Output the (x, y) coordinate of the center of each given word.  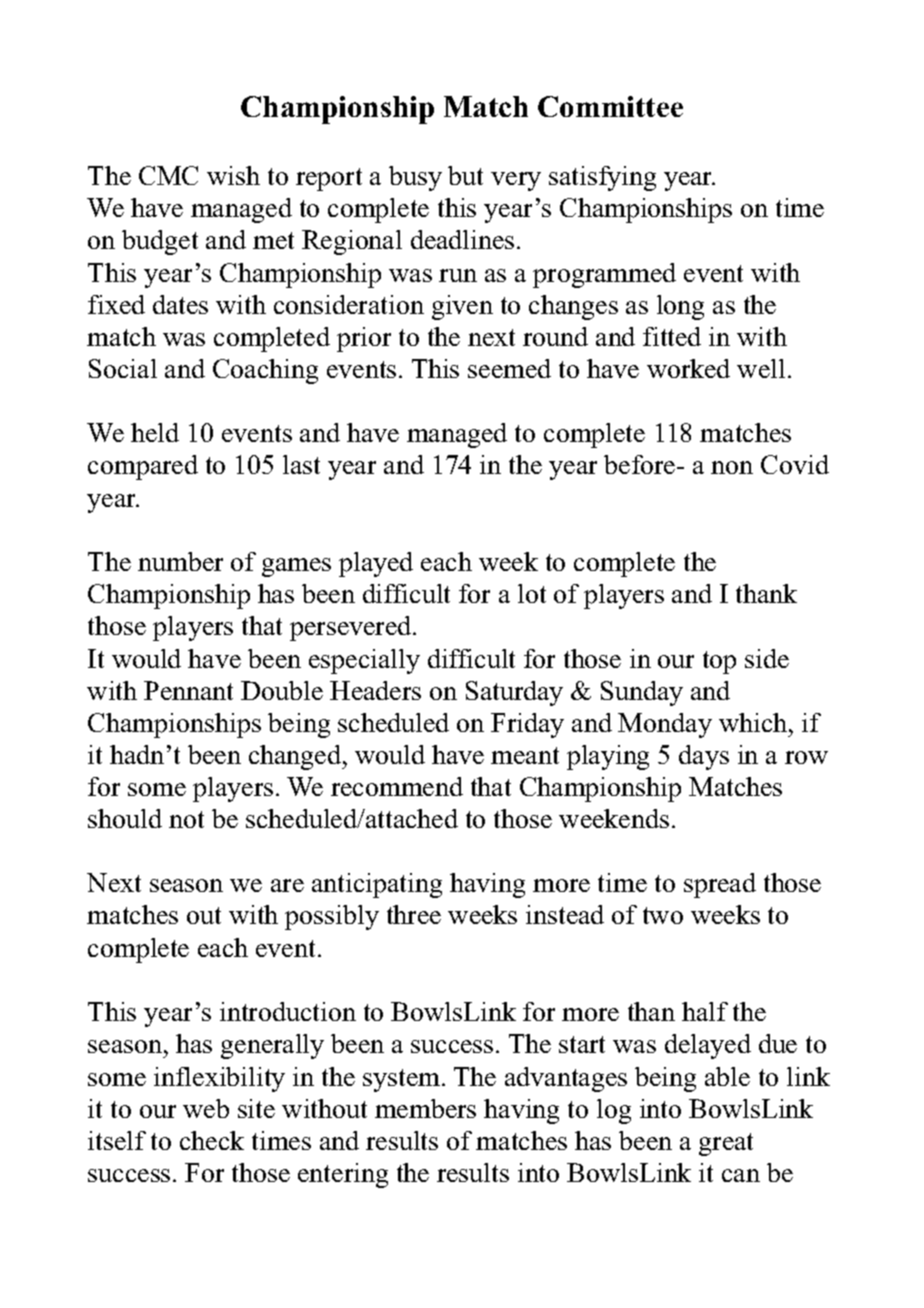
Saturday (514, 693)
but (465, 175)
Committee (610, 106)
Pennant (188, 690)
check (212, 1140)
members (425, 1108)
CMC (168, 175)
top (719, 662)
